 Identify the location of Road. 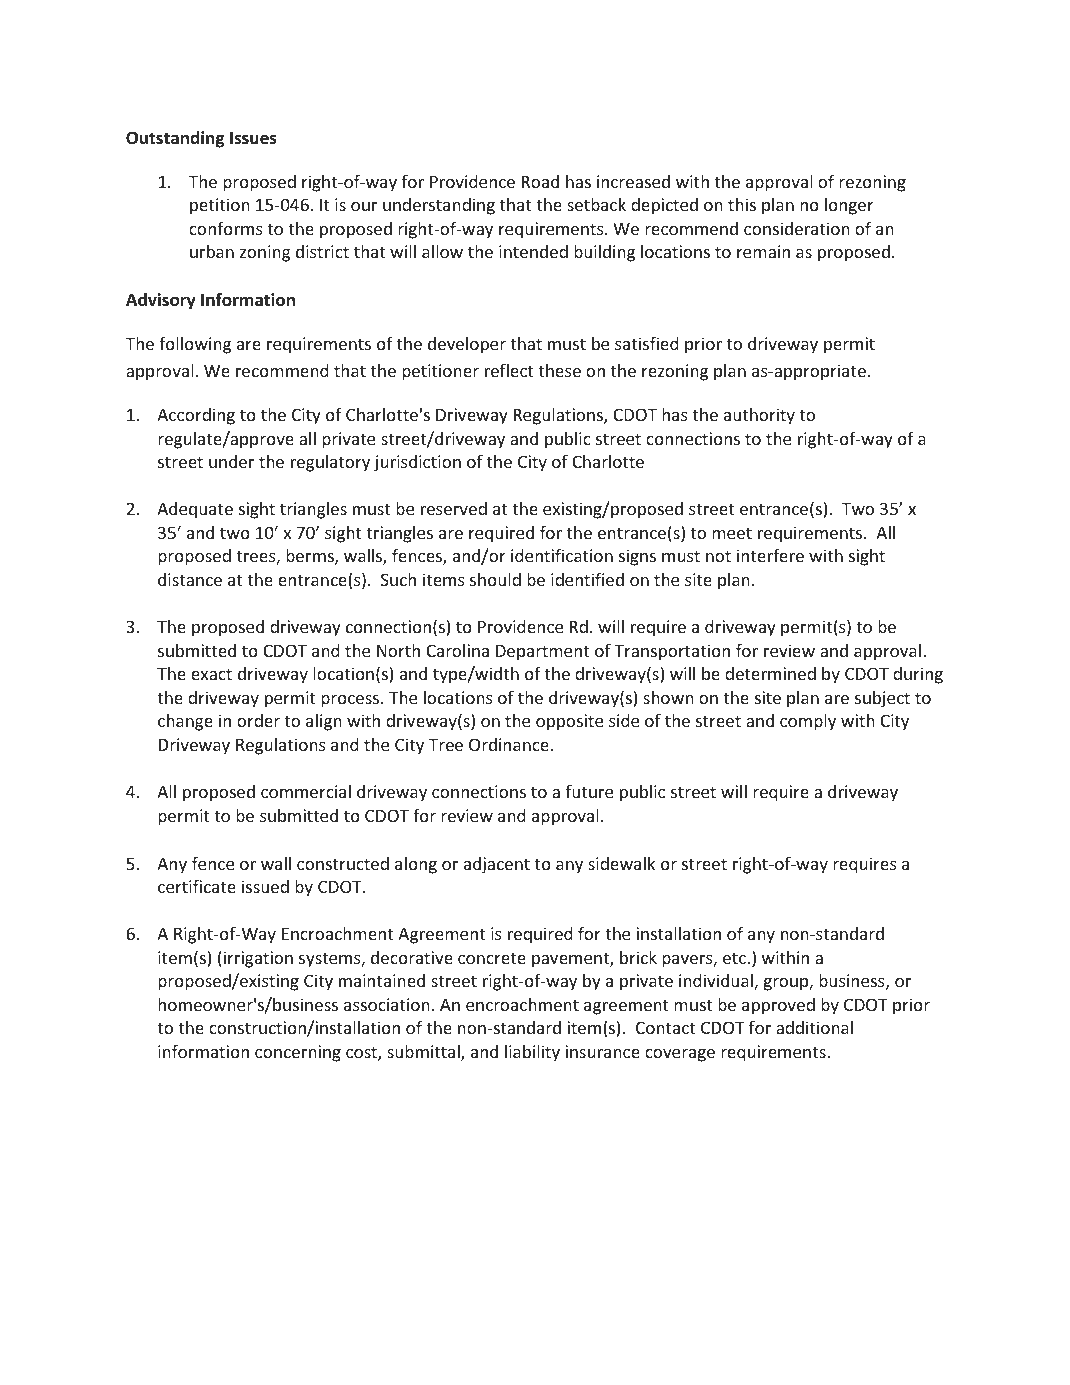
(540, 181).
